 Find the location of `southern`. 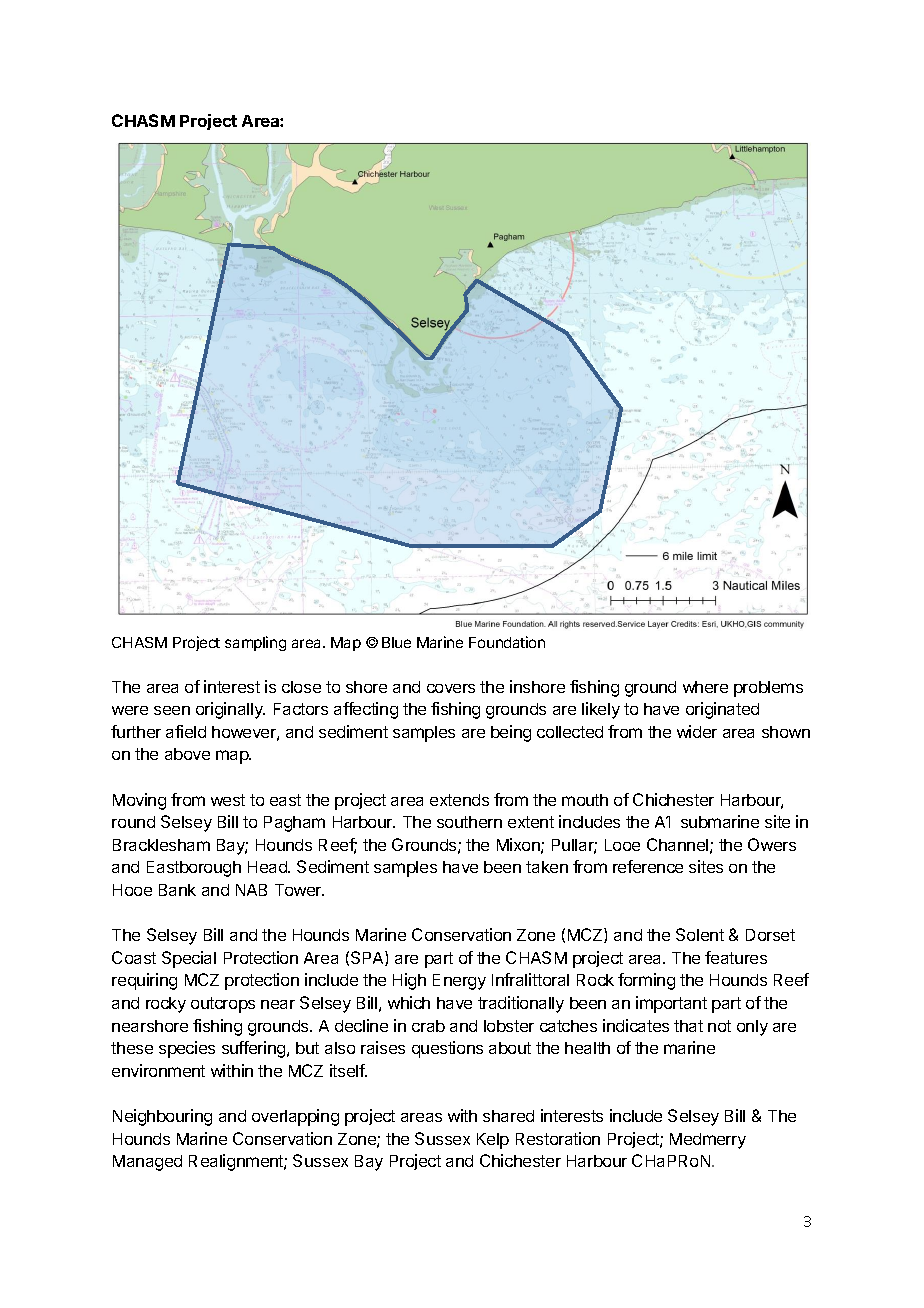

southern is located at coordinates (469, 822).
